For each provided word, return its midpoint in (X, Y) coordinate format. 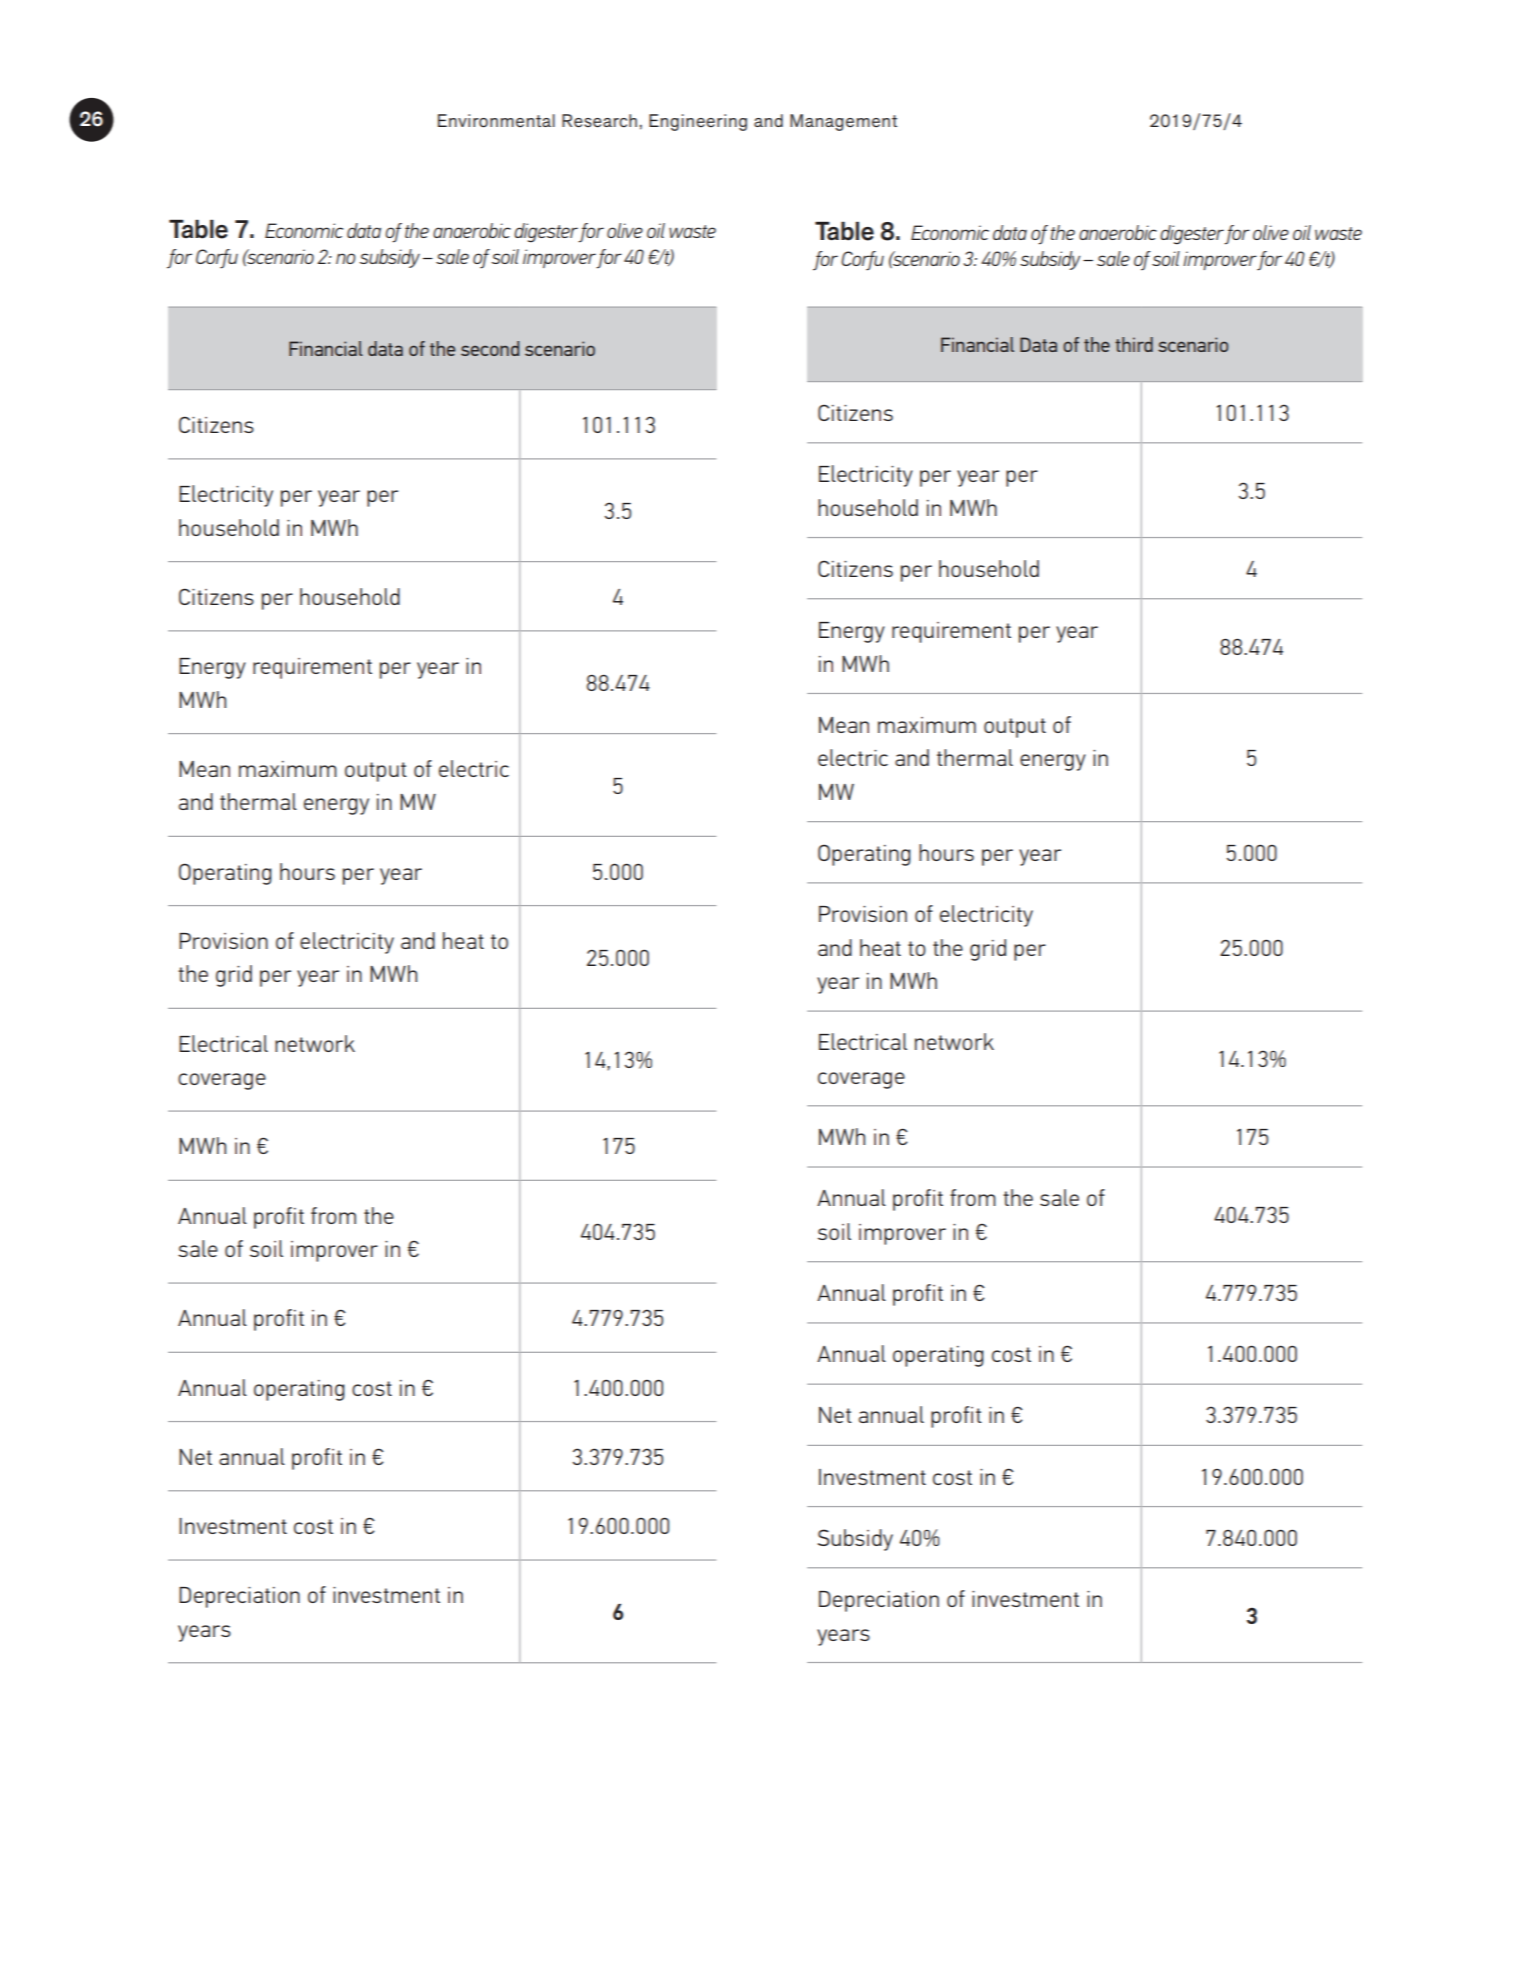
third (1134, 344)
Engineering (698, 122)
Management (843, 122)
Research (599, 120)
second (490, 348)
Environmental (496, 121)
